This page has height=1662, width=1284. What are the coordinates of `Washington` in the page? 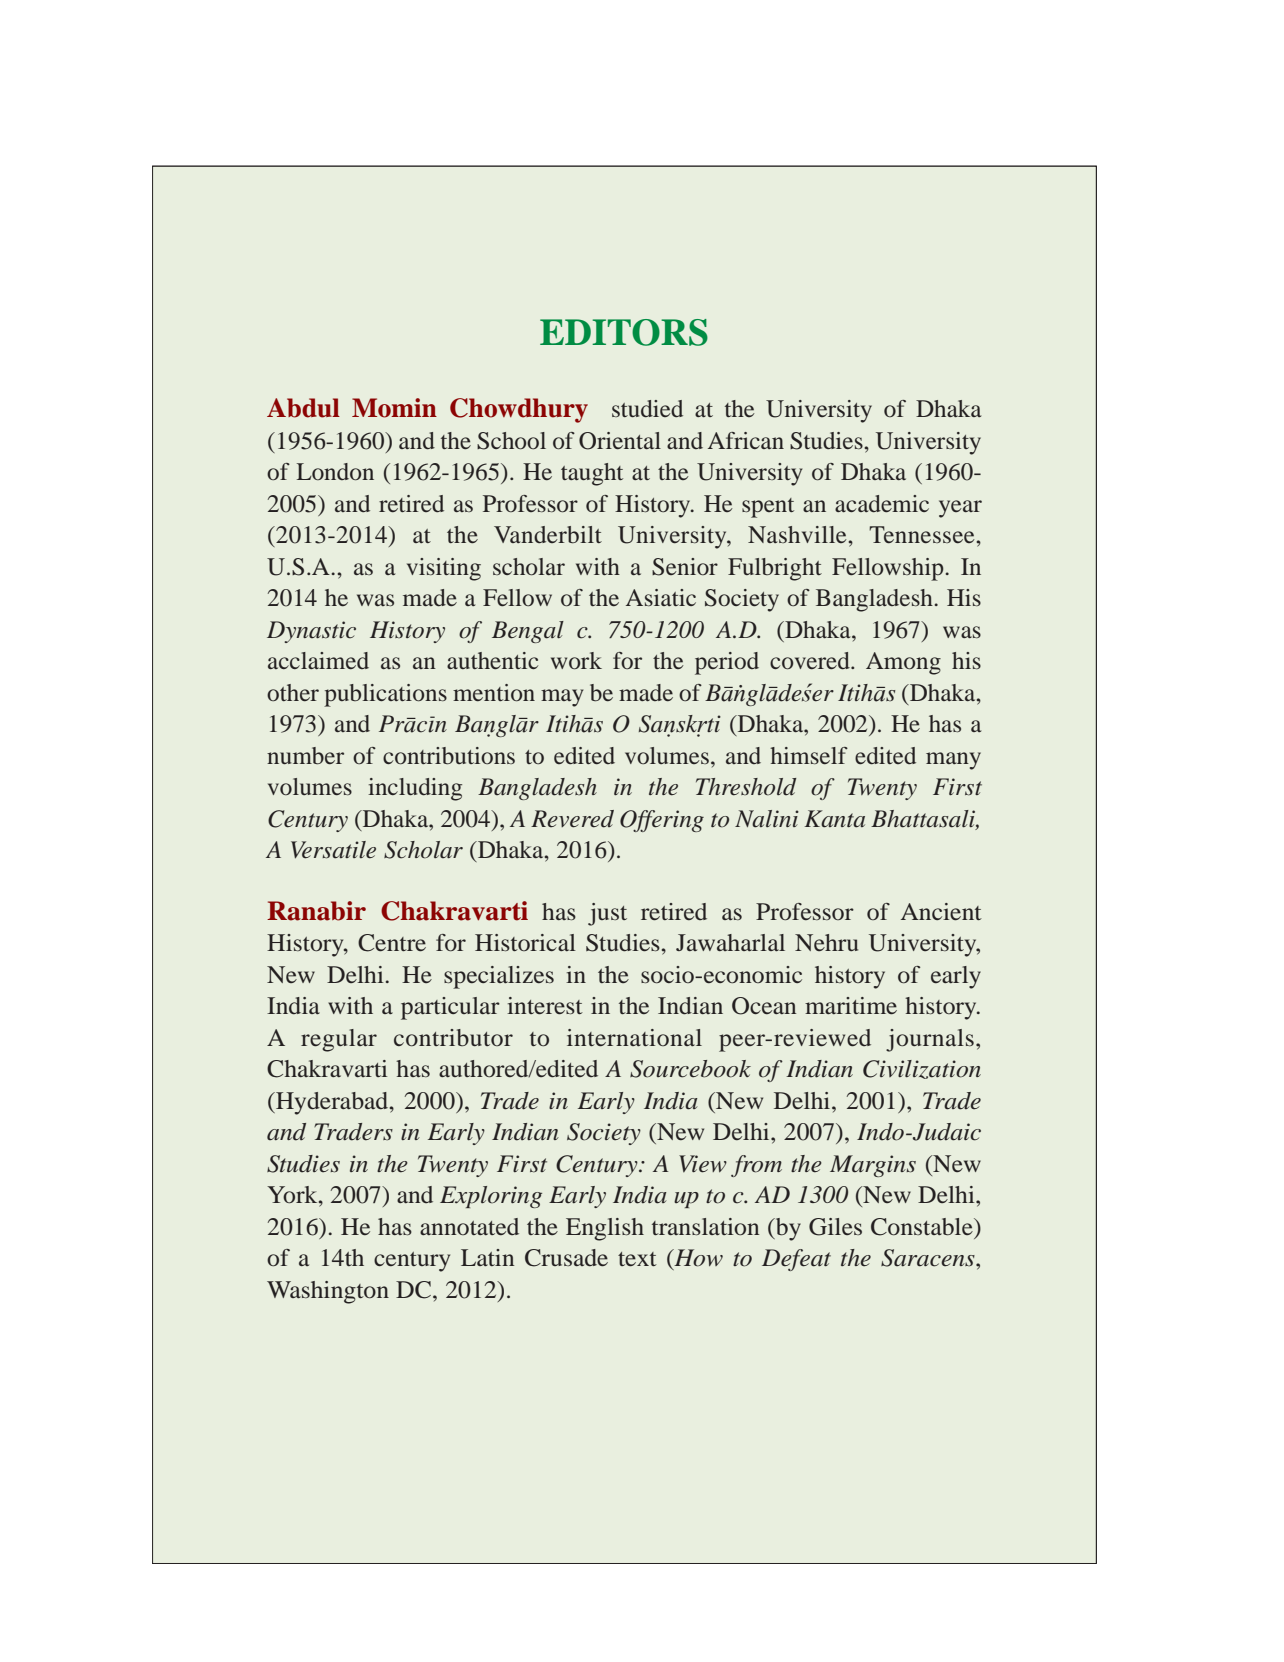 It's located at (328, 1292).
